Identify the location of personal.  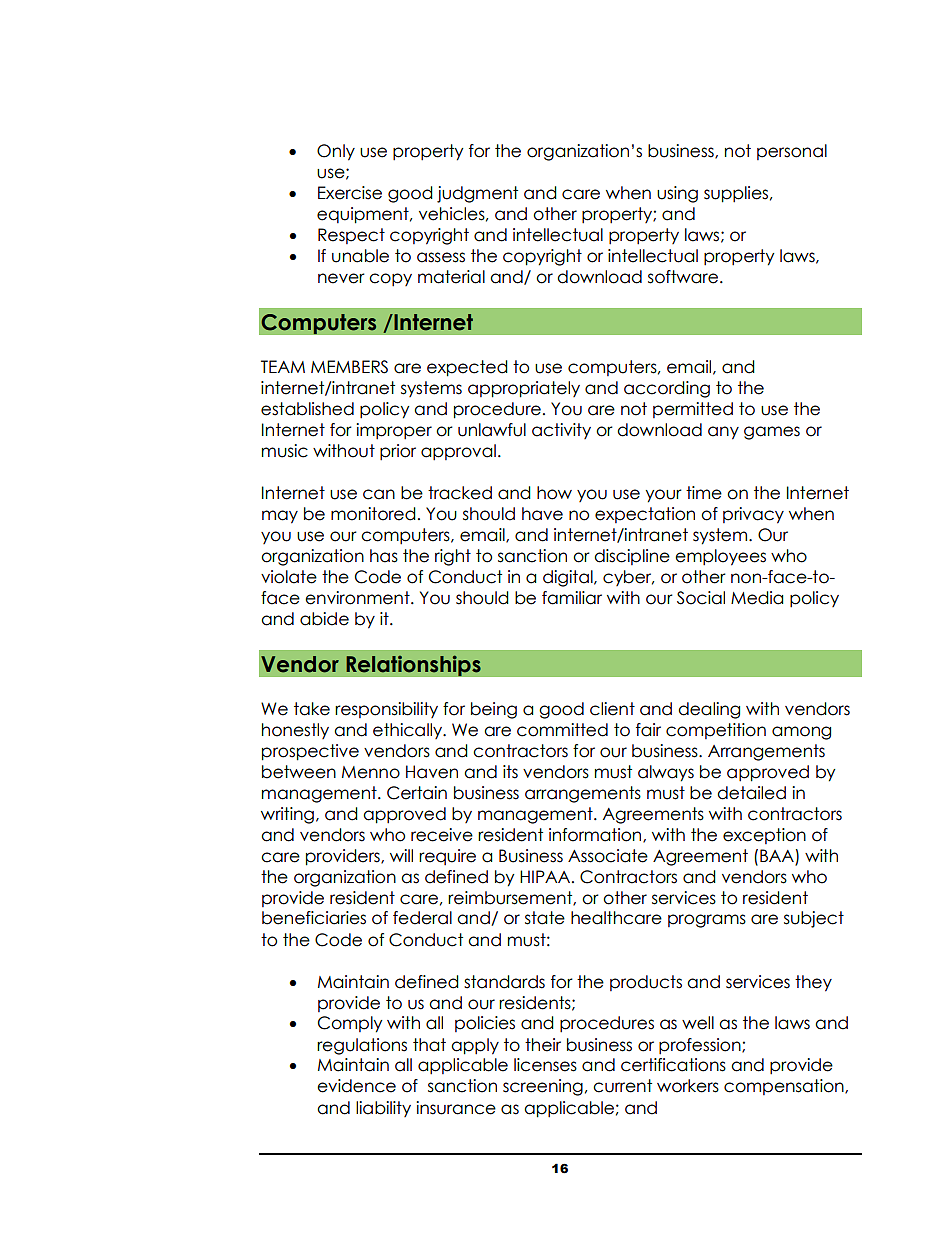
(792, 152).
